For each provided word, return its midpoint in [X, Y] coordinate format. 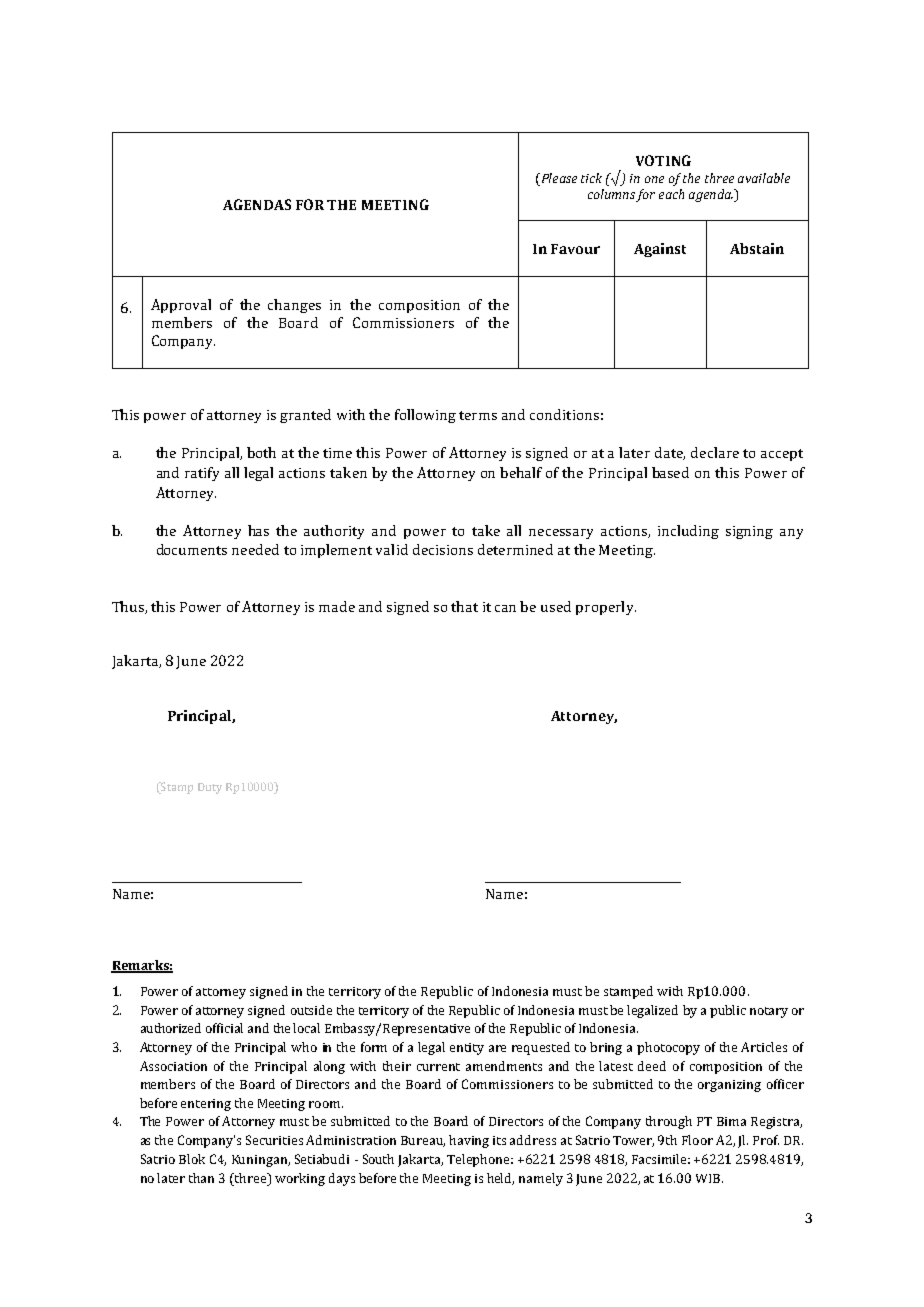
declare [715, 452]
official [224, 1028]
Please [558, 178]
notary [769, 1012]
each [671, 194]
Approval [181, 306]
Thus [129, 607]
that [464, 606]
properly [606, 608]
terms [478, 415]
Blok [192, 1159]
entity [467, 1049]
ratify [202, 474]
